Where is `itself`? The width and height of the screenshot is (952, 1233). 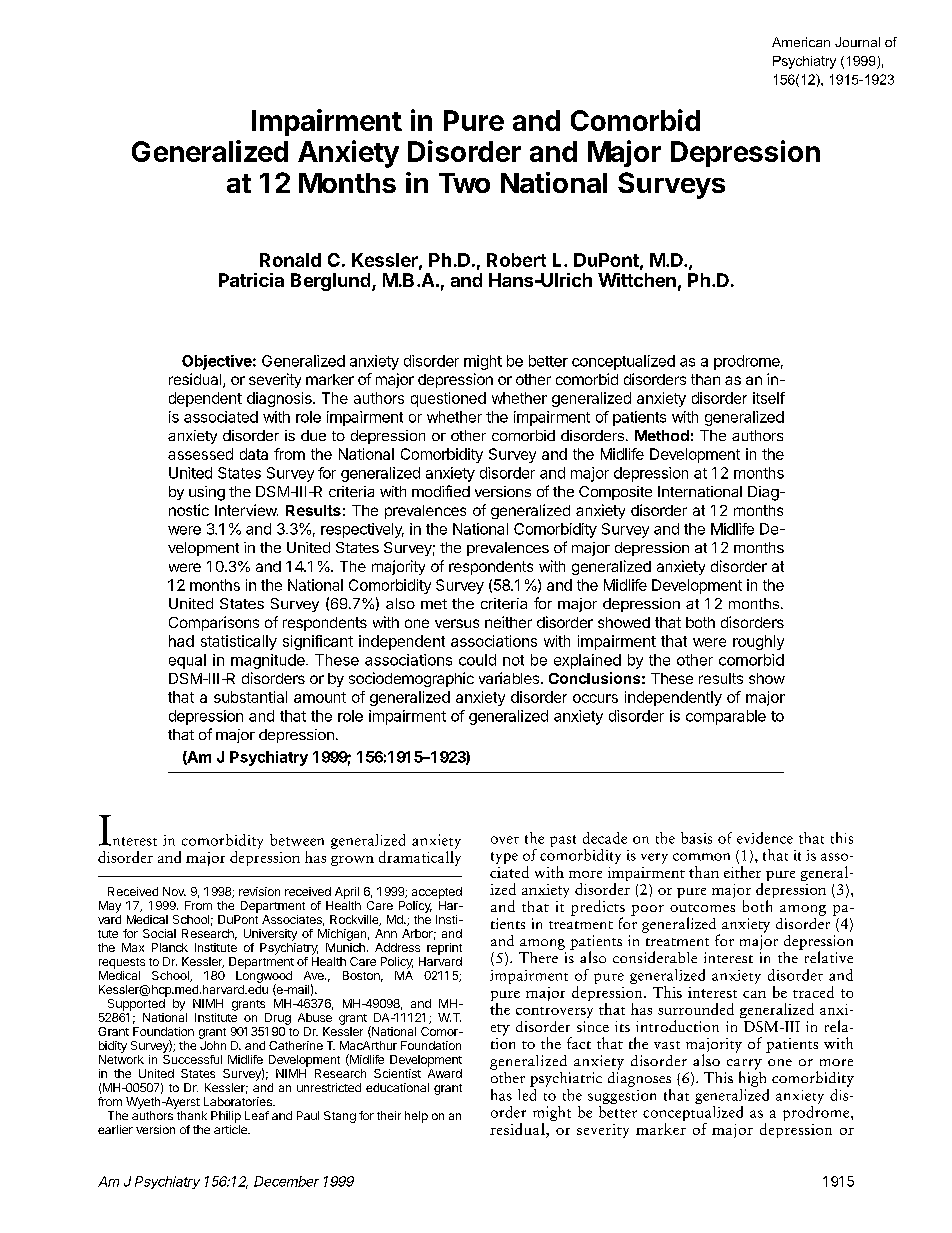 itself is located at coordinates (769, 398).
